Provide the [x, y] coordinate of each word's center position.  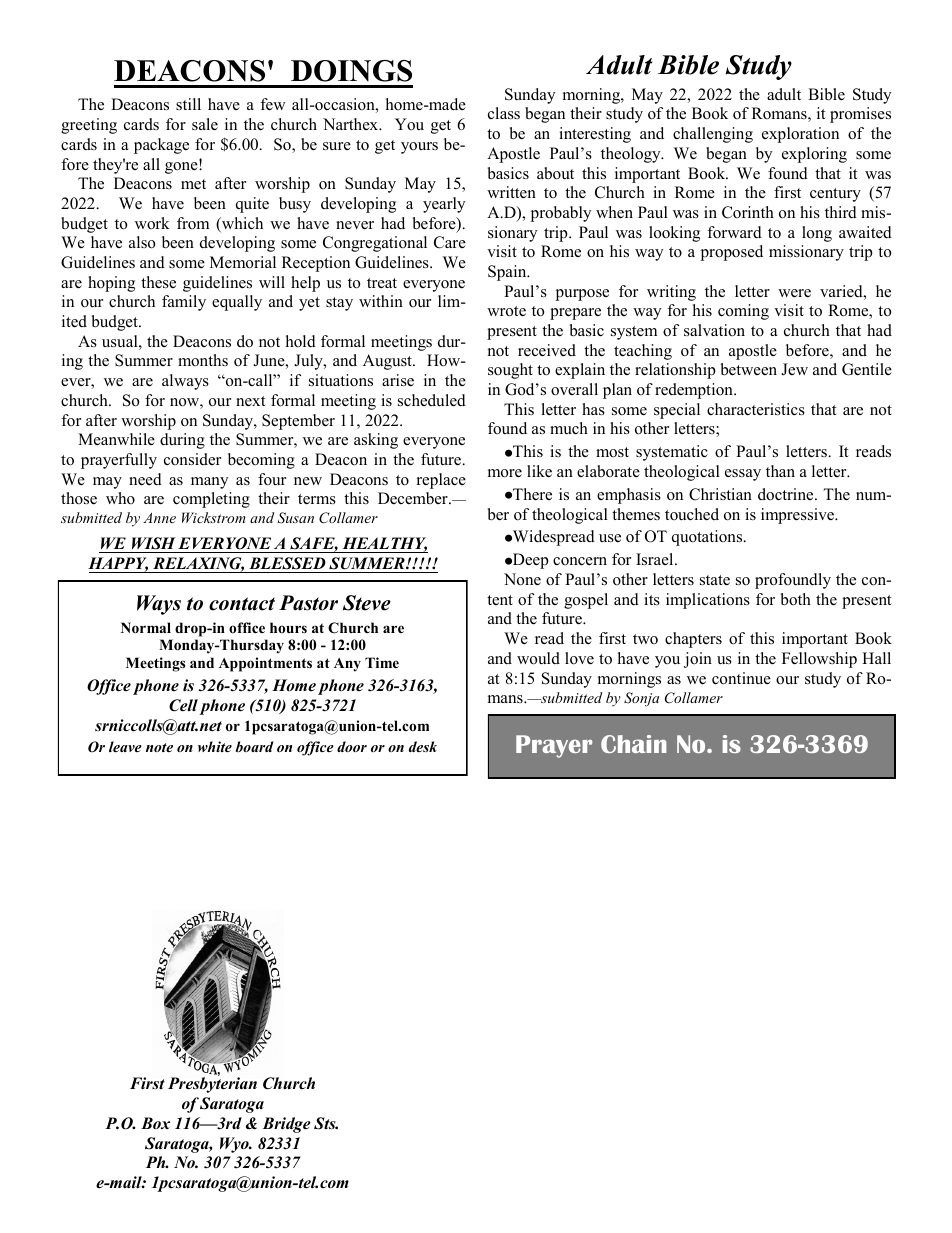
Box [155, 1123]
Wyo [235, 1145]
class [504, 113]
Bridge [286, 1125]
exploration [800, 135]
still [188, 104]
